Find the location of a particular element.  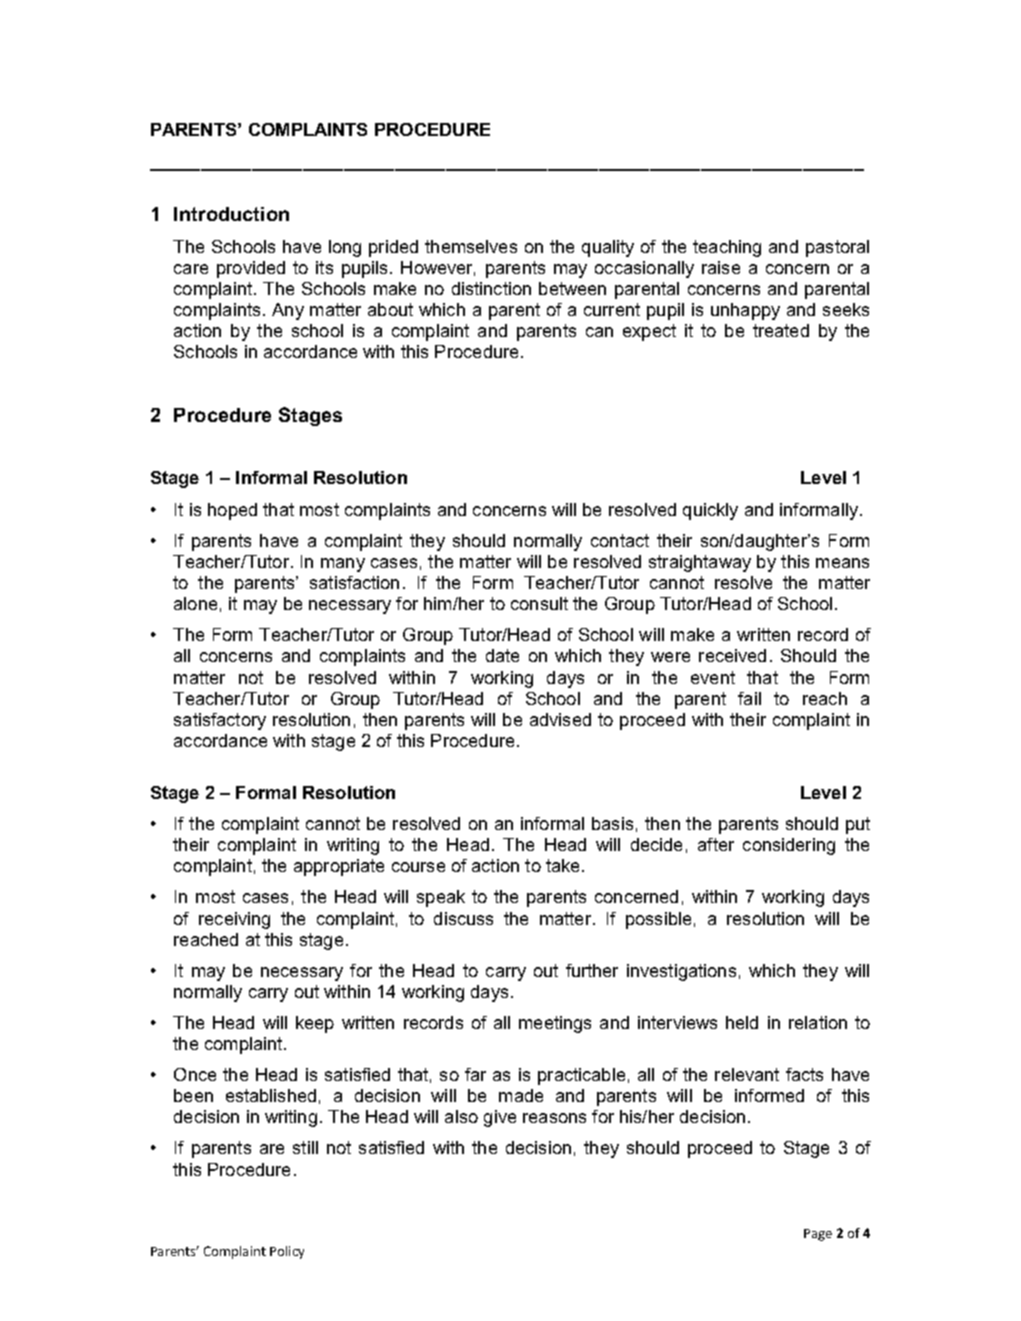

teaching is located at coordinates (727, 248).
